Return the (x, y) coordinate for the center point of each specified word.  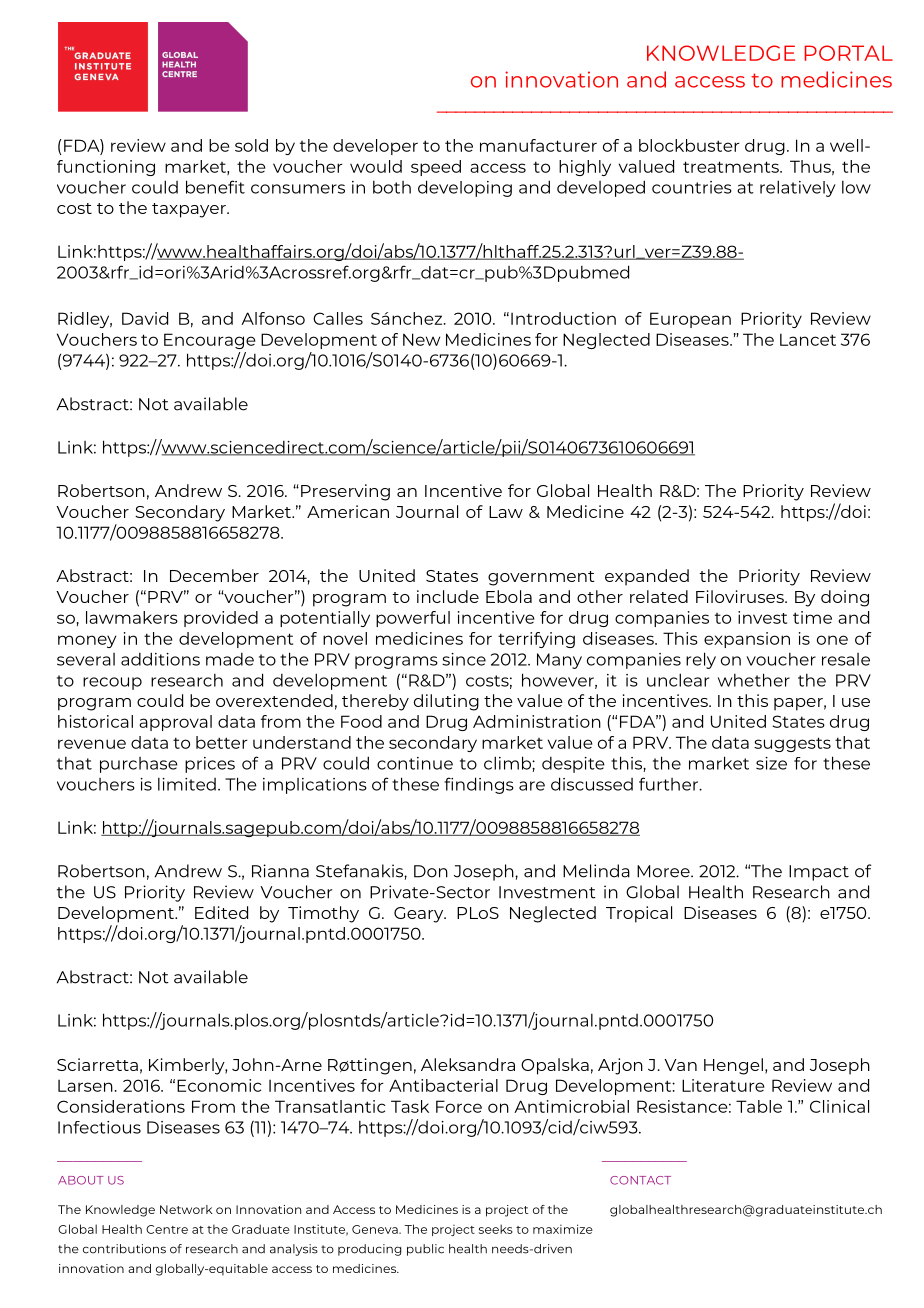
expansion (747, 640)
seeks (496, 1229)
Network (186, 1209)
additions (160, 659)
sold (251, 145)
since (464, 659)
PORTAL (849, 53)
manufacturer (538, 145)
